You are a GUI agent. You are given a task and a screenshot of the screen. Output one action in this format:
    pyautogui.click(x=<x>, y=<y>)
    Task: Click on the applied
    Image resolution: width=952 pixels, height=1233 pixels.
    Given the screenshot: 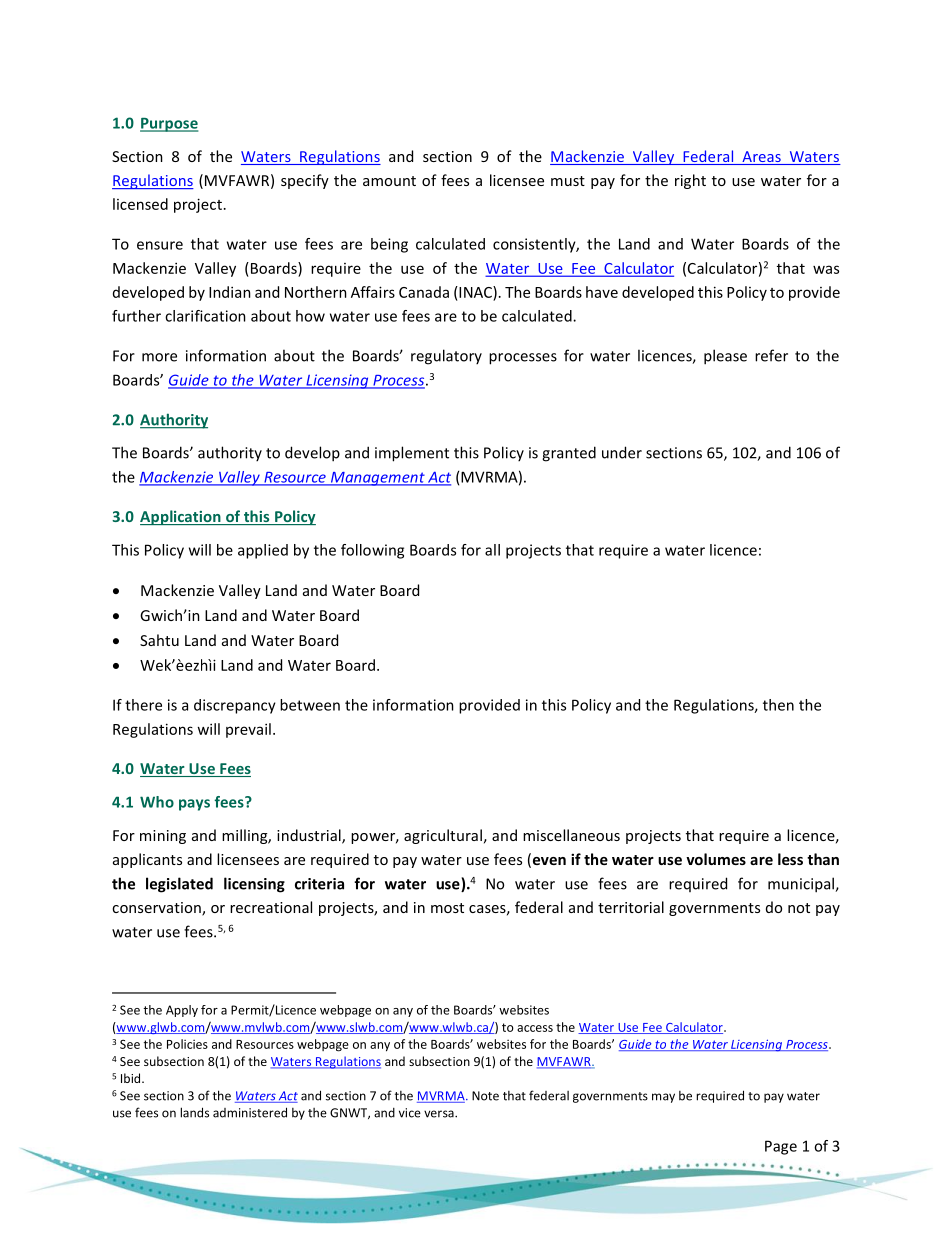 What is the action you would take?
    pyautogui.click(x=263, y=551)
